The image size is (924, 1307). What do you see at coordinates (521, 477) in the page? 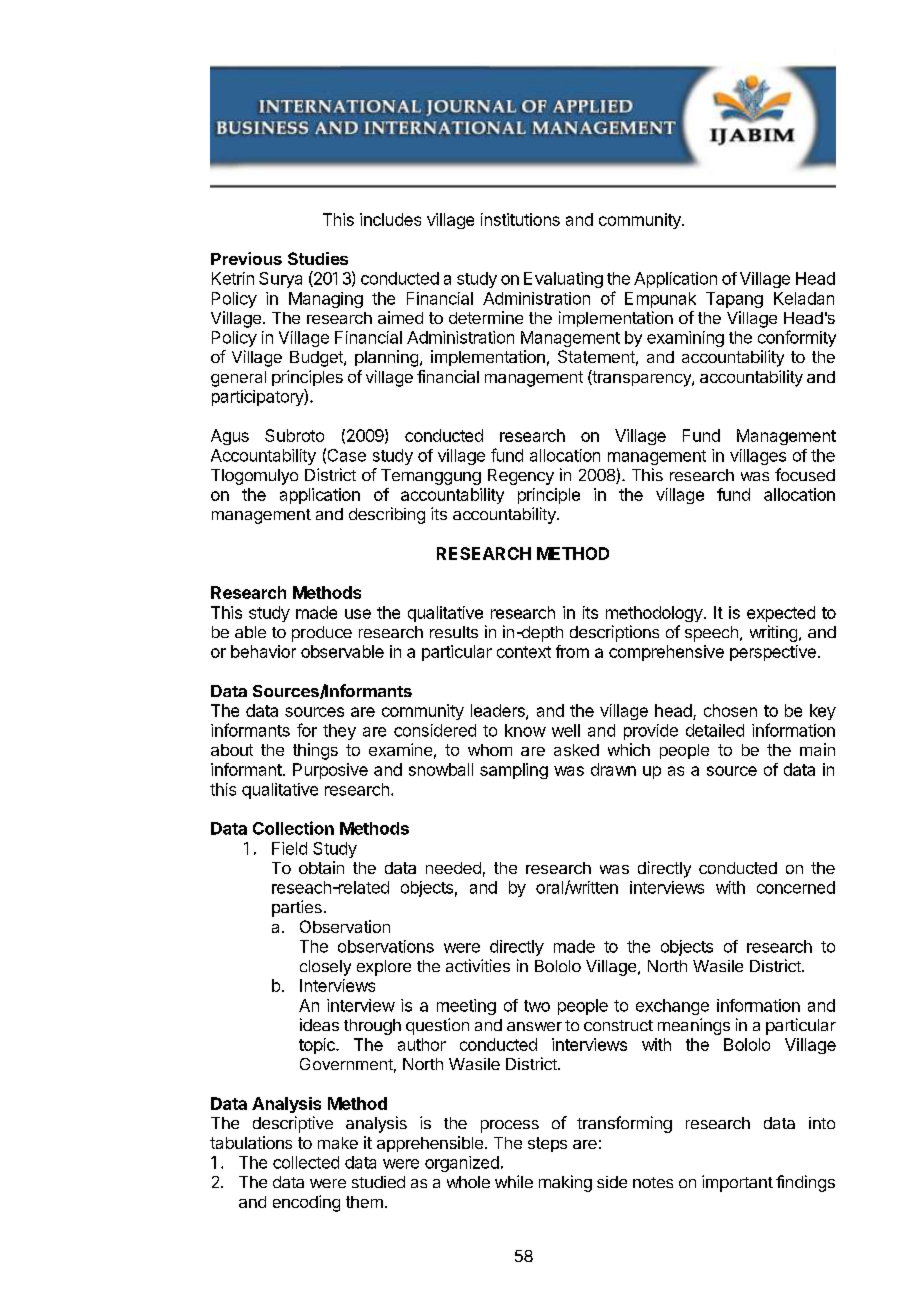
I see `Regency` at bounding box center [521, 477].
